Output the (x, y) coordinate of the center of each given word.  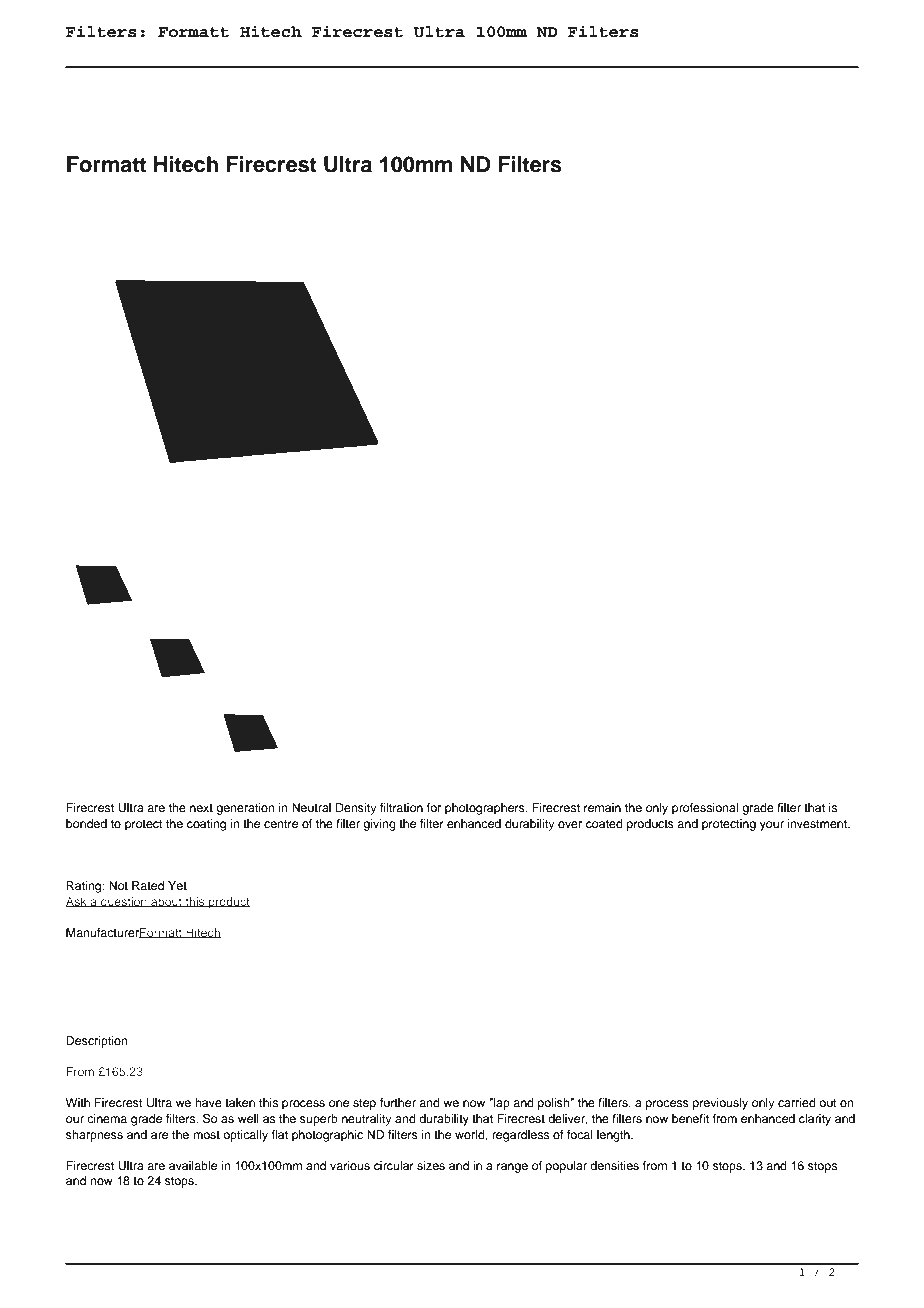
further (398, 1102)
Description (97, 1042)
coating (206, 825)
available (193, 1165)
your (772, 826)
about (166, 902)
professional (705, 809)
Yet (177, 885)
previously (720, 1104)
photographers (486, 809)
